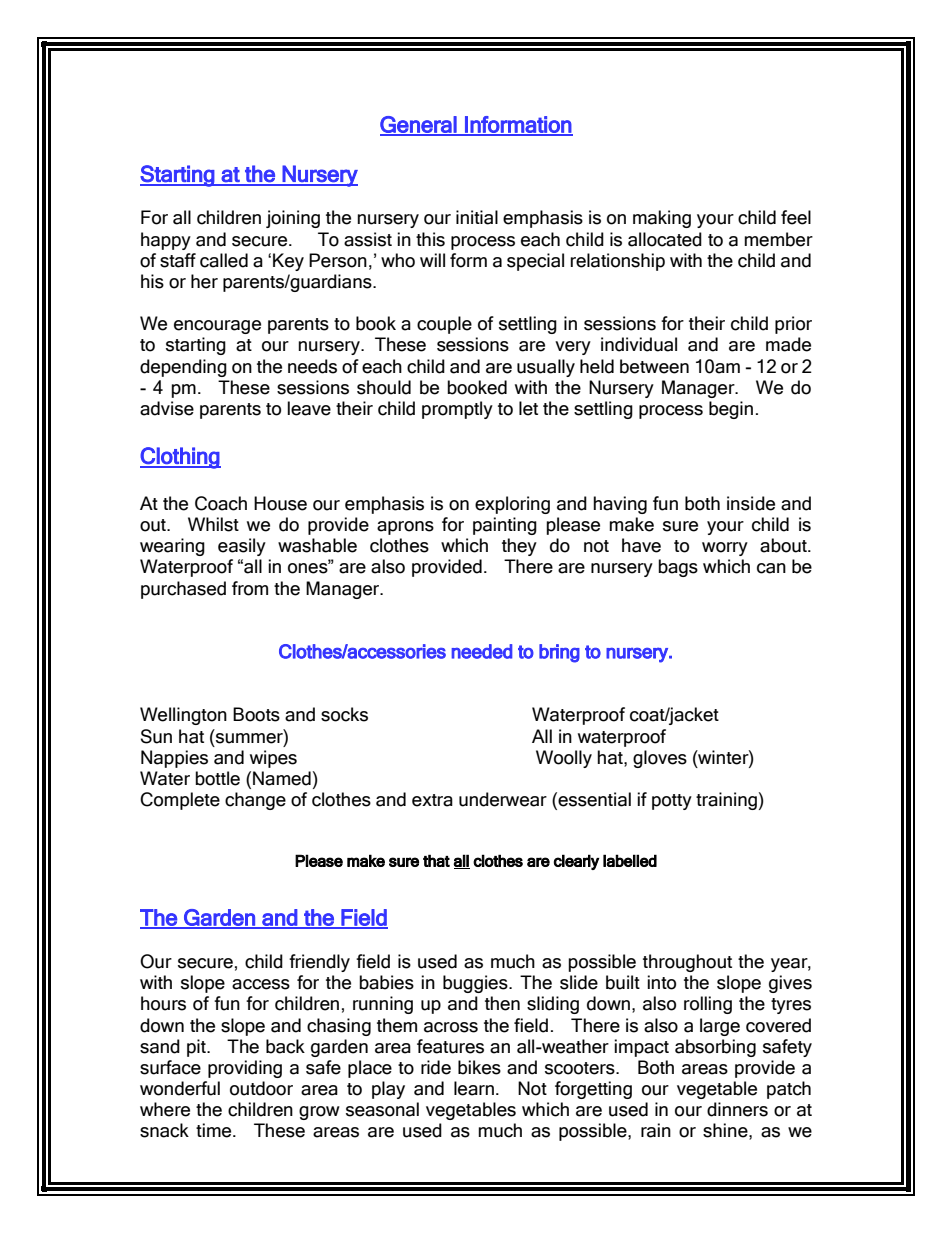  Describe the element at coordinates (255, 801) in the image. I see `change` at that location.
